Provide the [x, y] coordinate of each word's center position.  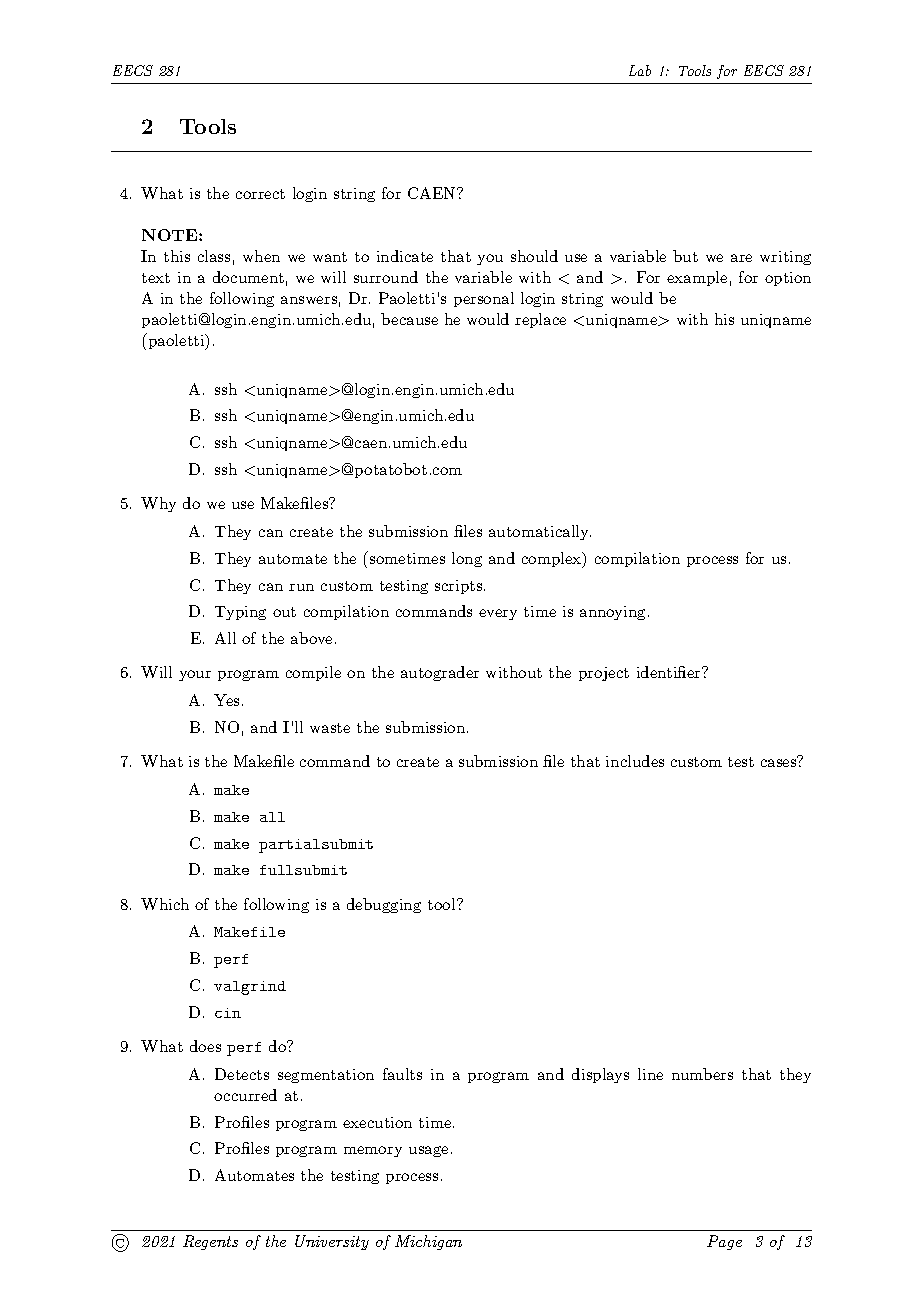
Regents [210, 1242]
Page [724, 1242]
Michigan [428, 1242]
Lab [640, 70]
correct [260, 194]
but [685, 256]
